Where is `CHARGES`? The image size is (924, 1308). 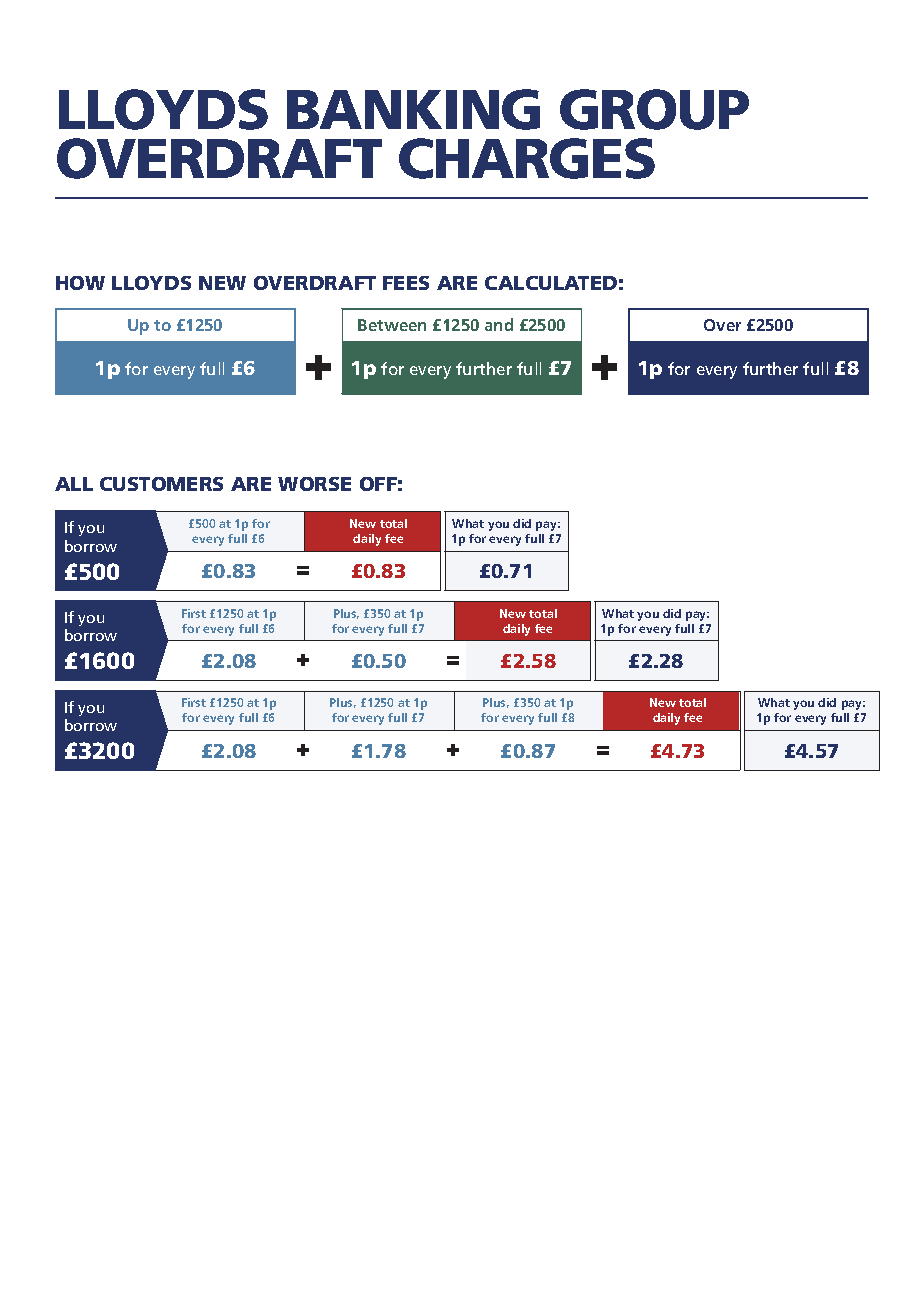 CHARGES is located at coordinates (527, 158).
